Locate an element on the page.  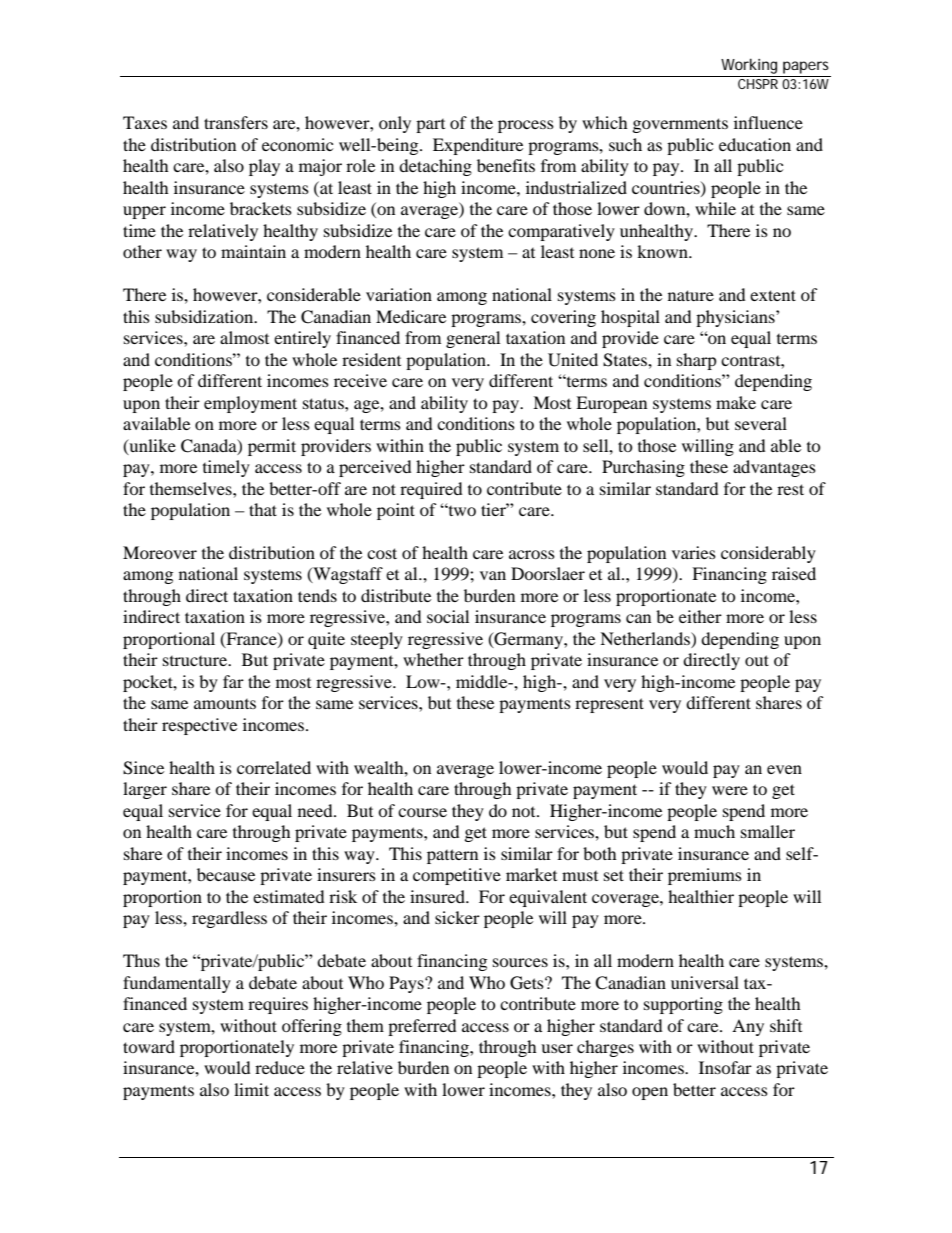
that is located at coordinates (263, 509).
